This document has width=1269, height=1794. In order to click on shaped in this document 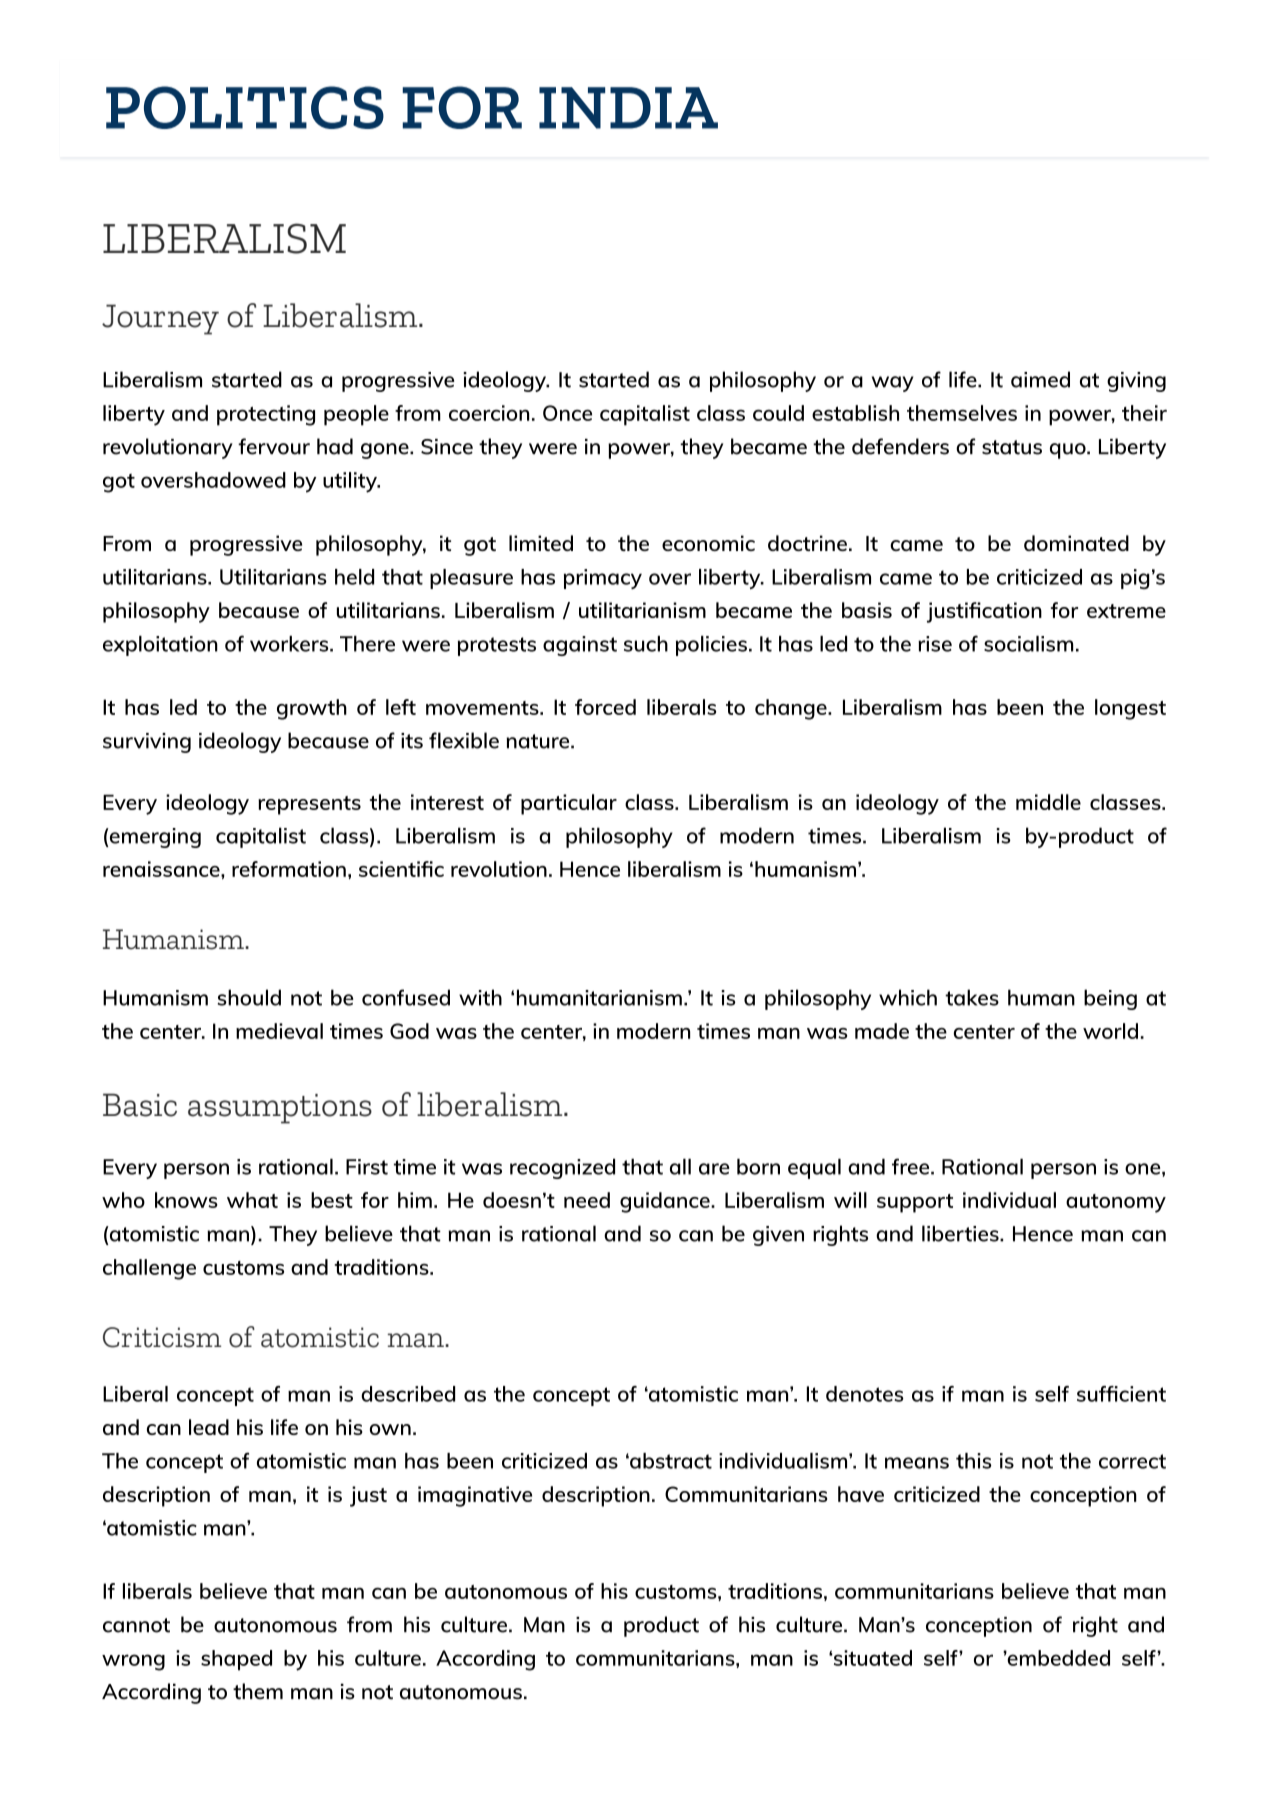, I will do `click(236, 1660)`.
